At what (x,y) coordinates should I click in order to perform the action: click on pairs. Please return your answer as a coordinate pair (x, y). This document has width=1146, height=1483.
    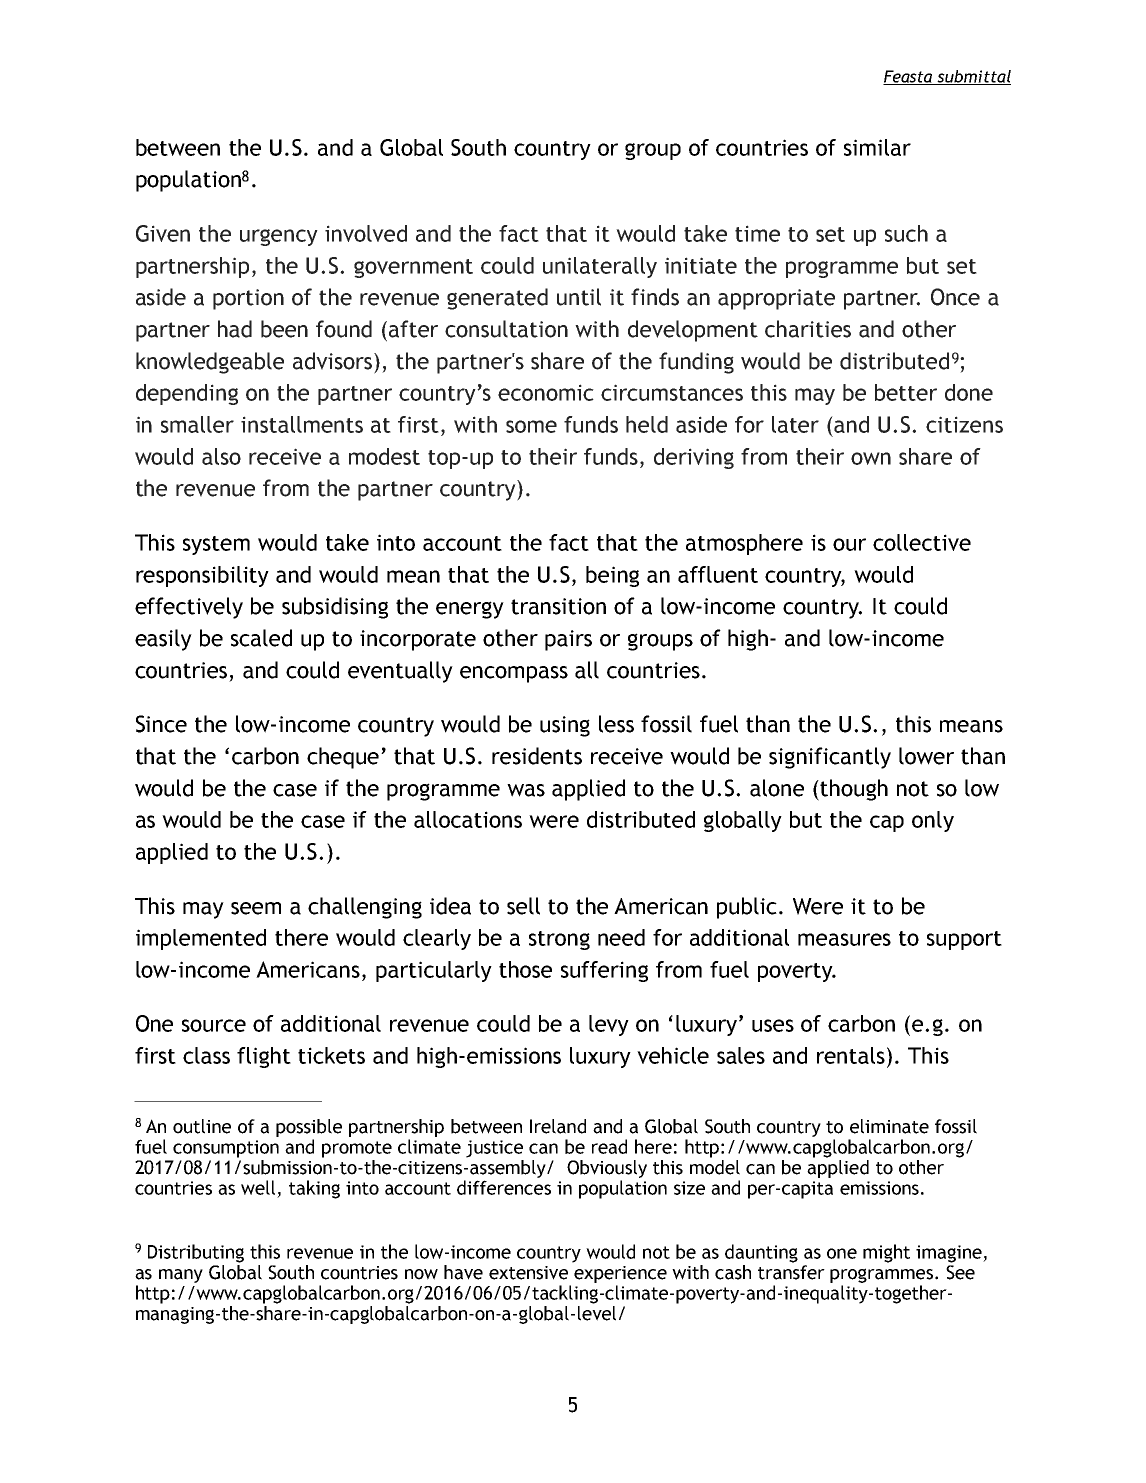
    Looking at the image, I should click on (568, 640).
